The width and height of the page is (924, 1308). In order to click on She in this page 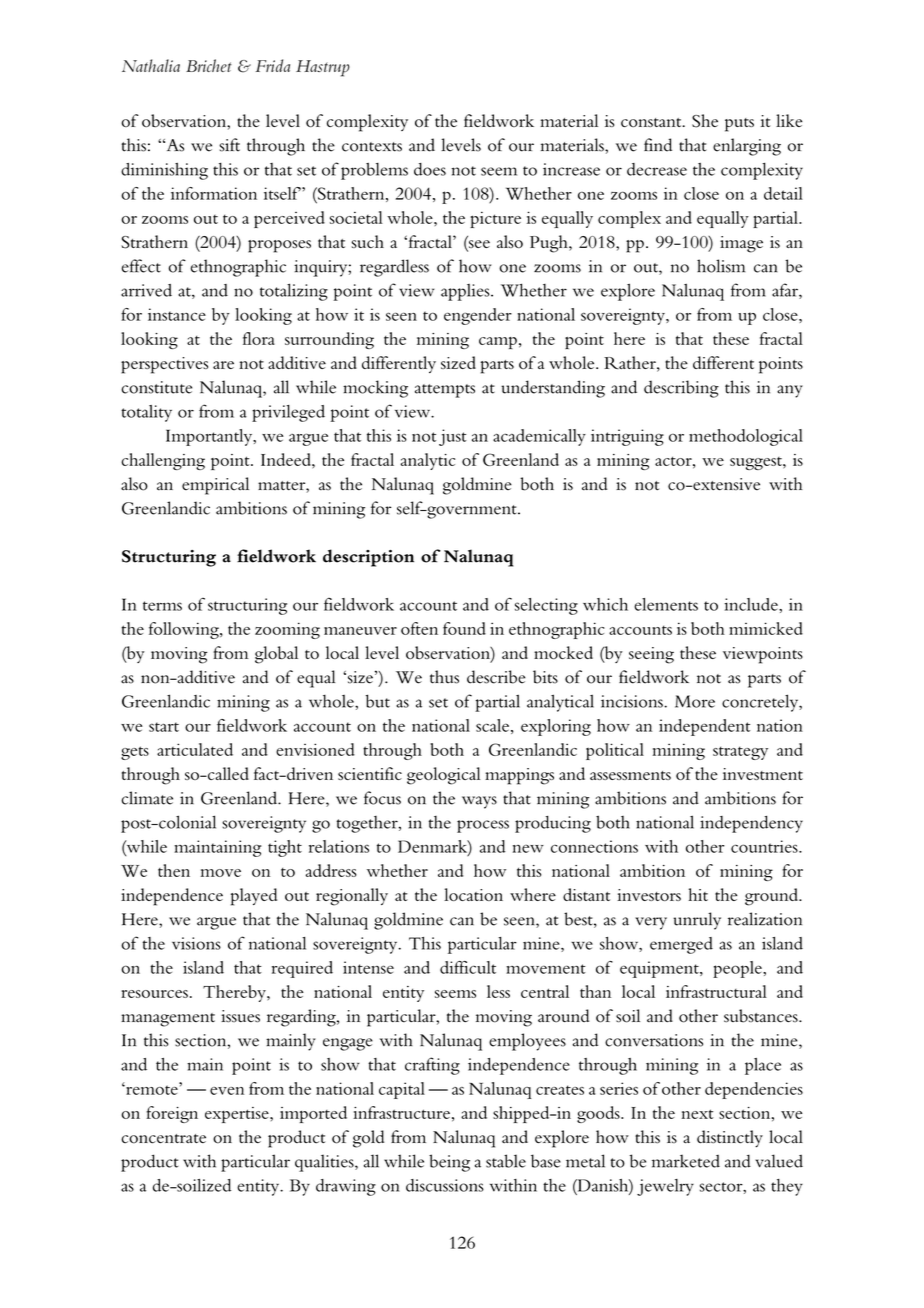, I will do `click(705, 121)`.
